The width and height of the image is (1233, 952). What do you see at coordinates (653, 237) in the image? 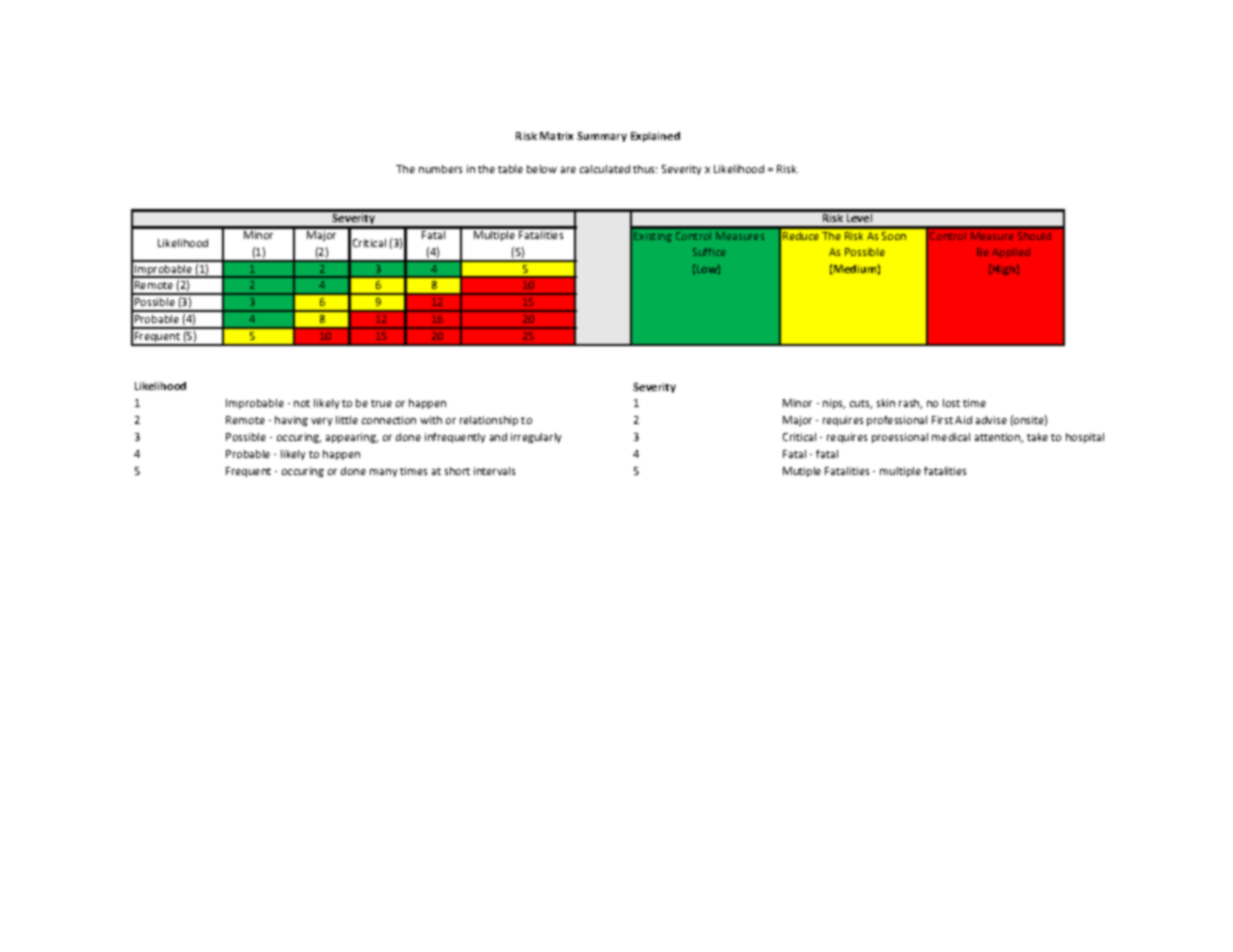
I see `Existing` at bounding box center [653, 237].
